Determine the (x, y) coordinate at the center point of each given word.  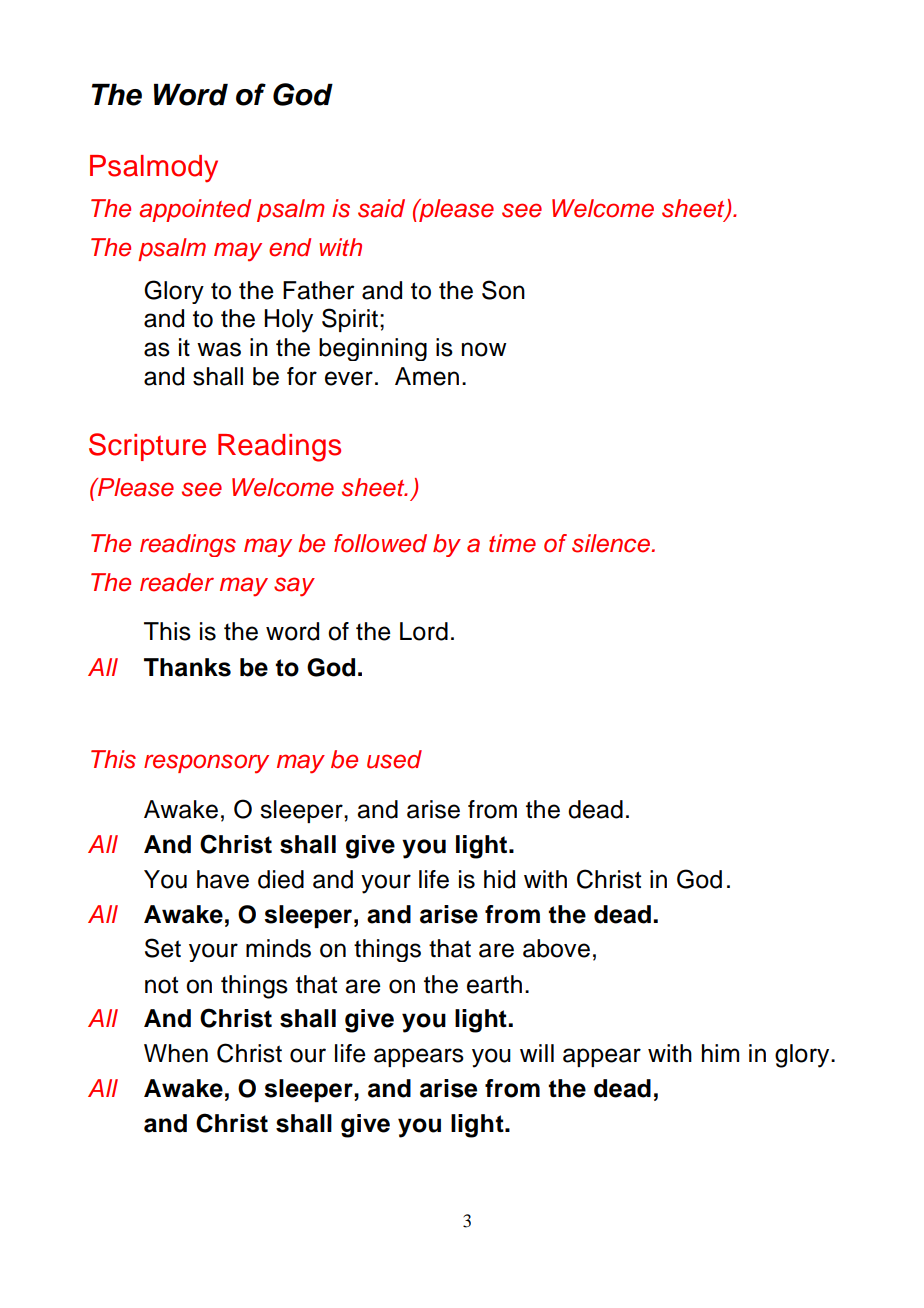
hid (499, 879)
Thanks (187, 667)
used (394, 759)
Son (503, 290)
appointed (195, 210)
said (381, 208)
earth (494, 984)
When (176, 1053)
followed (380, 543)
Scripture (147, 447)
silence (611, 543)
